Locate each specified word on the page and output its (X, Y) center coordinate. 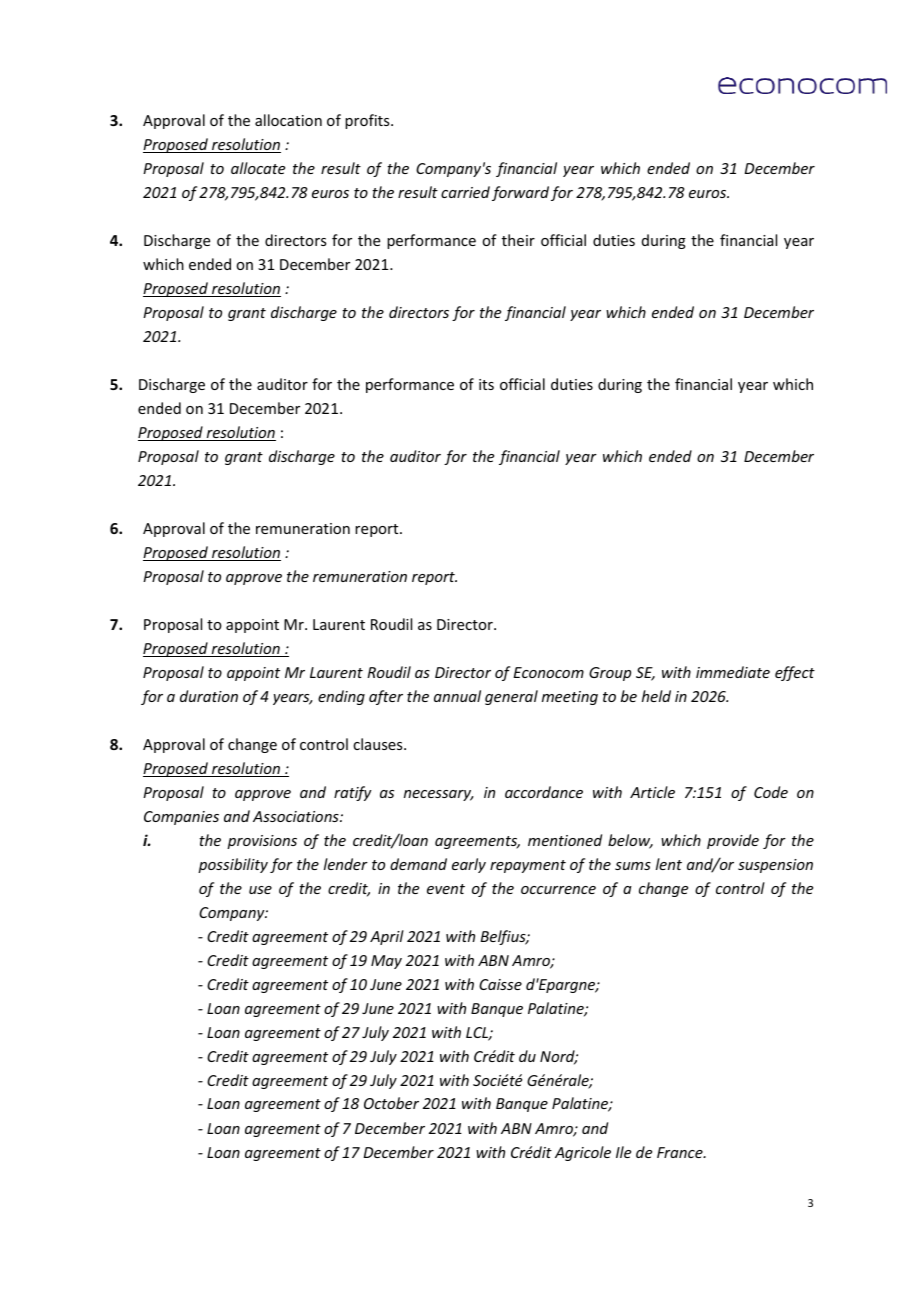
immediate (733, 672)
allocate (258, 168)
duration (209, 696)
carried (465, 192)
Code (771, 792)
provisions (262, 842)
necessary (439, 795)
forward (520, 193)
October (391, 1103)
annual (457, 696)
